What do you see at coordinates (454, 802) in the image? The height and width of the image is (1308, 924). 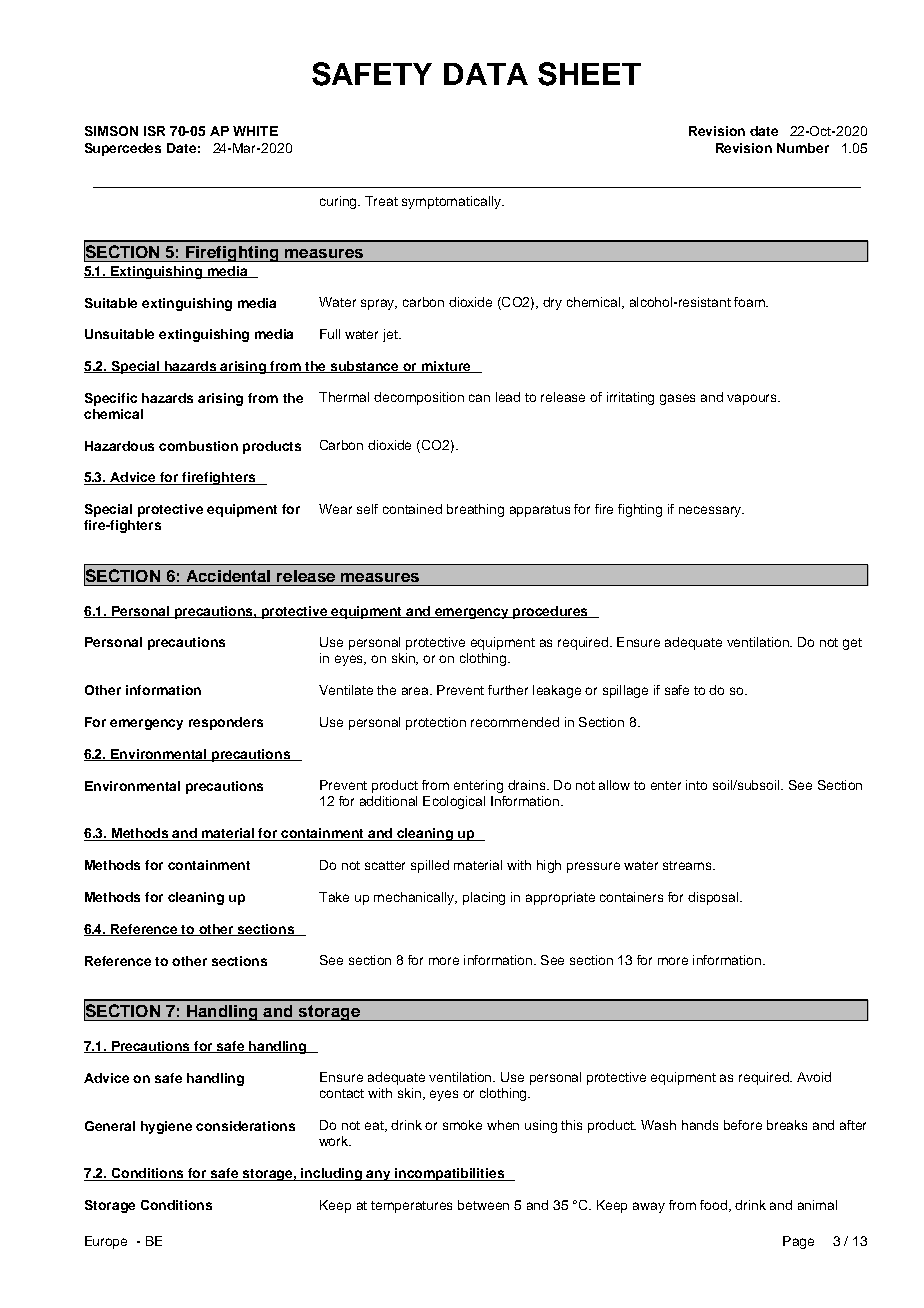 I see `Ecological` at bounding box center [454, 802].
